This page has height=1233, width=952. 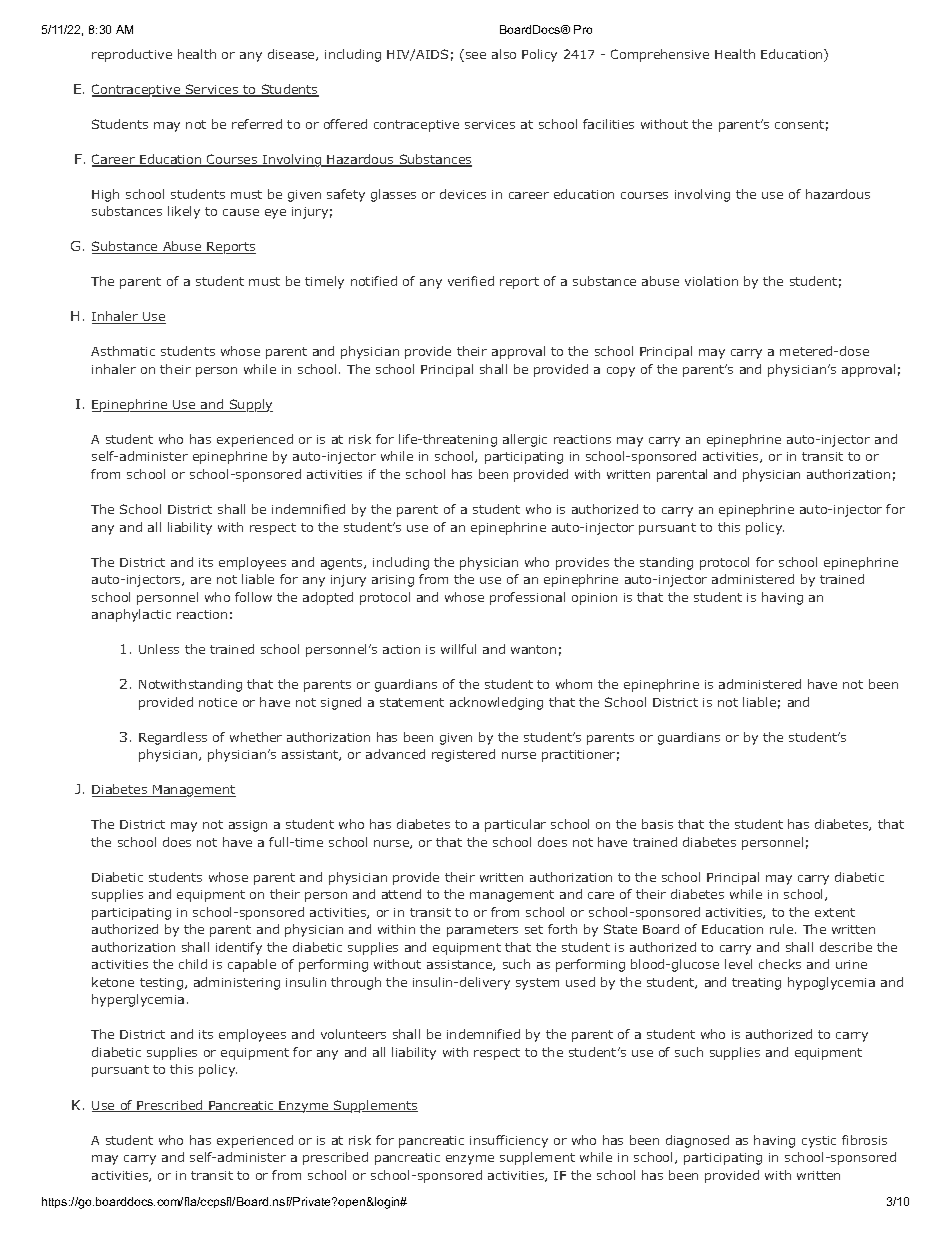 I want to click on cystic, so click(x=819, y=1142).
